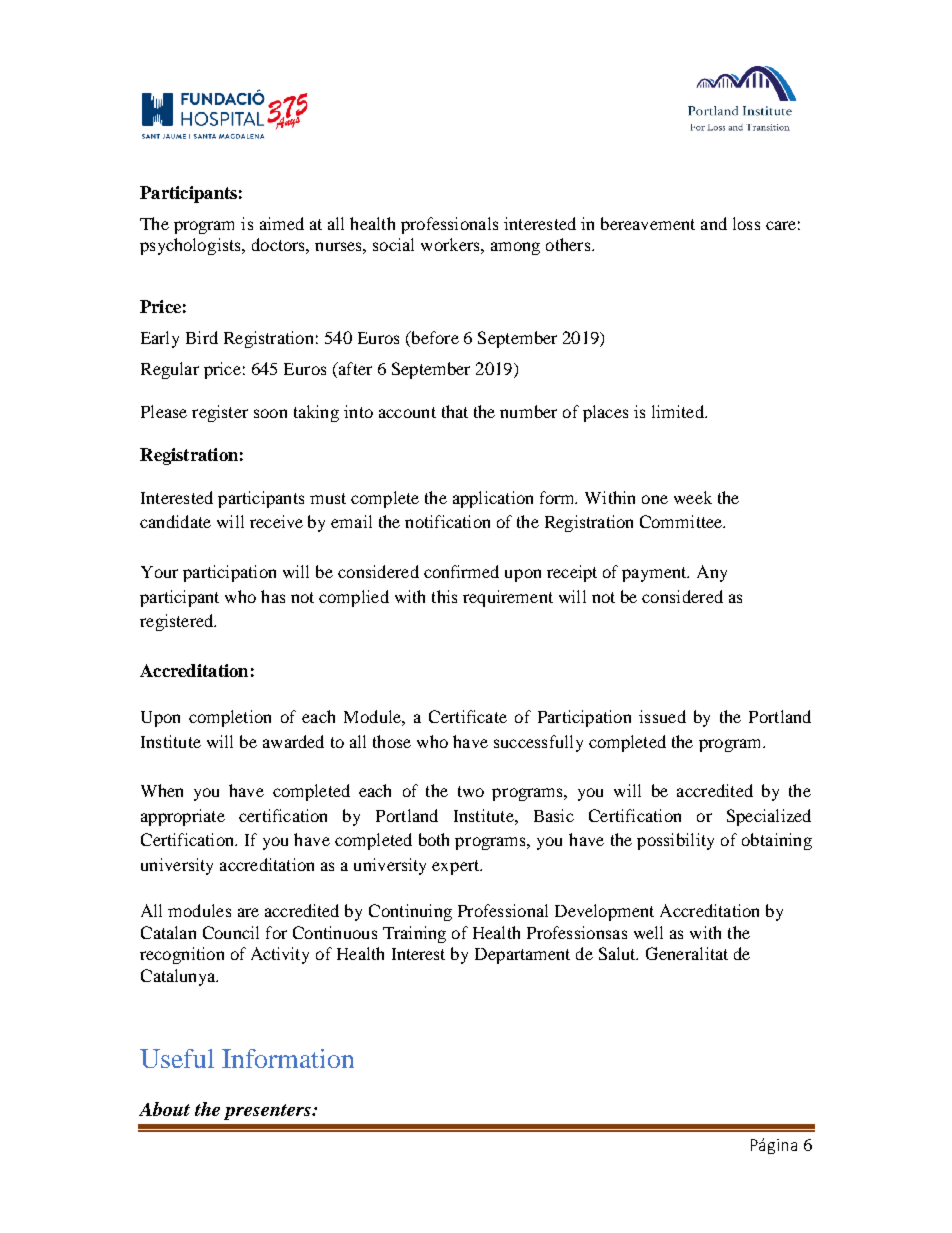 The height and width of the screenshot is (1233, 952). Describe the element at coordinates (457, 867) in the screenshot. I see `expert` at that location.
